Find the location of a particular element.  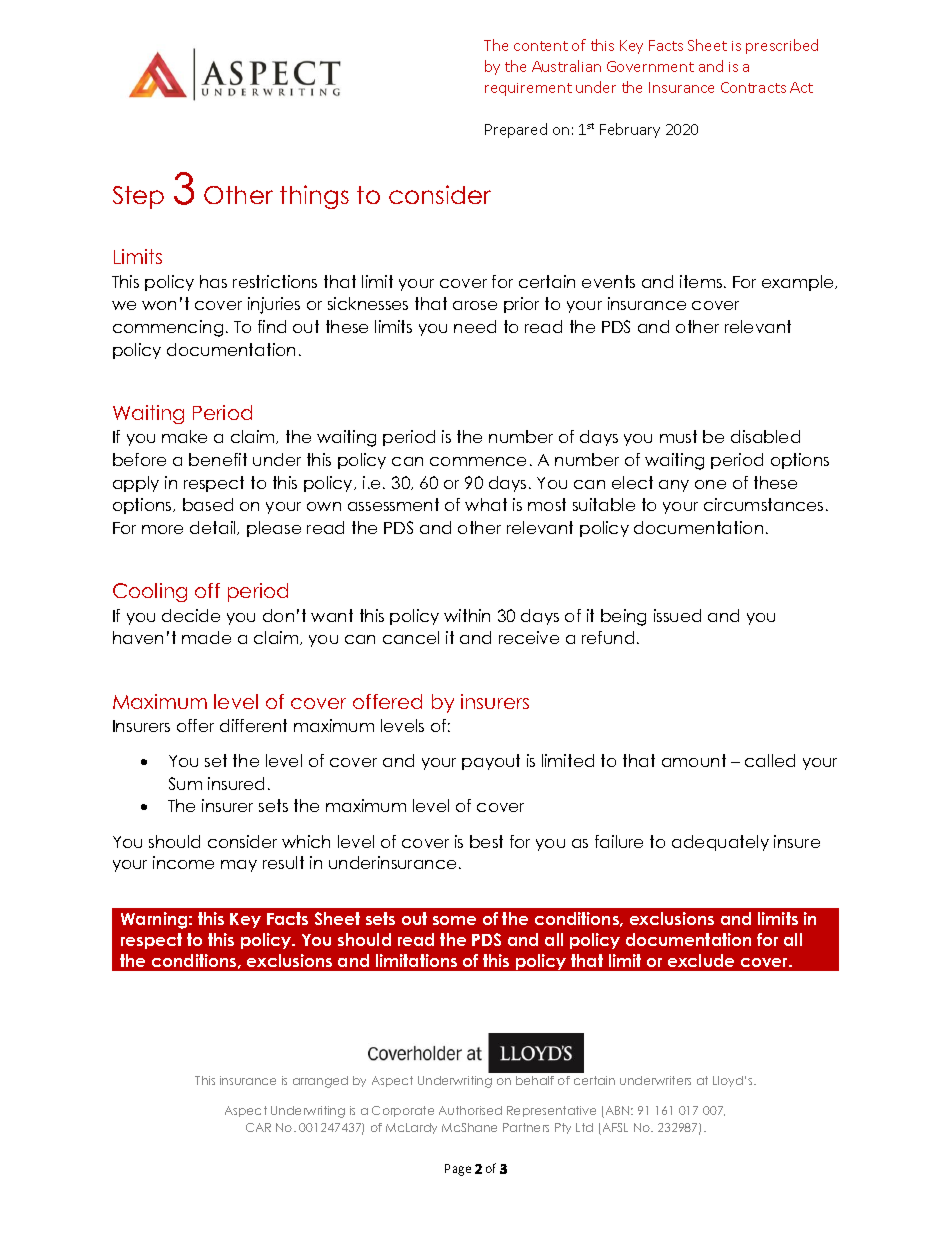

within is located at coordinates (467, 615).
